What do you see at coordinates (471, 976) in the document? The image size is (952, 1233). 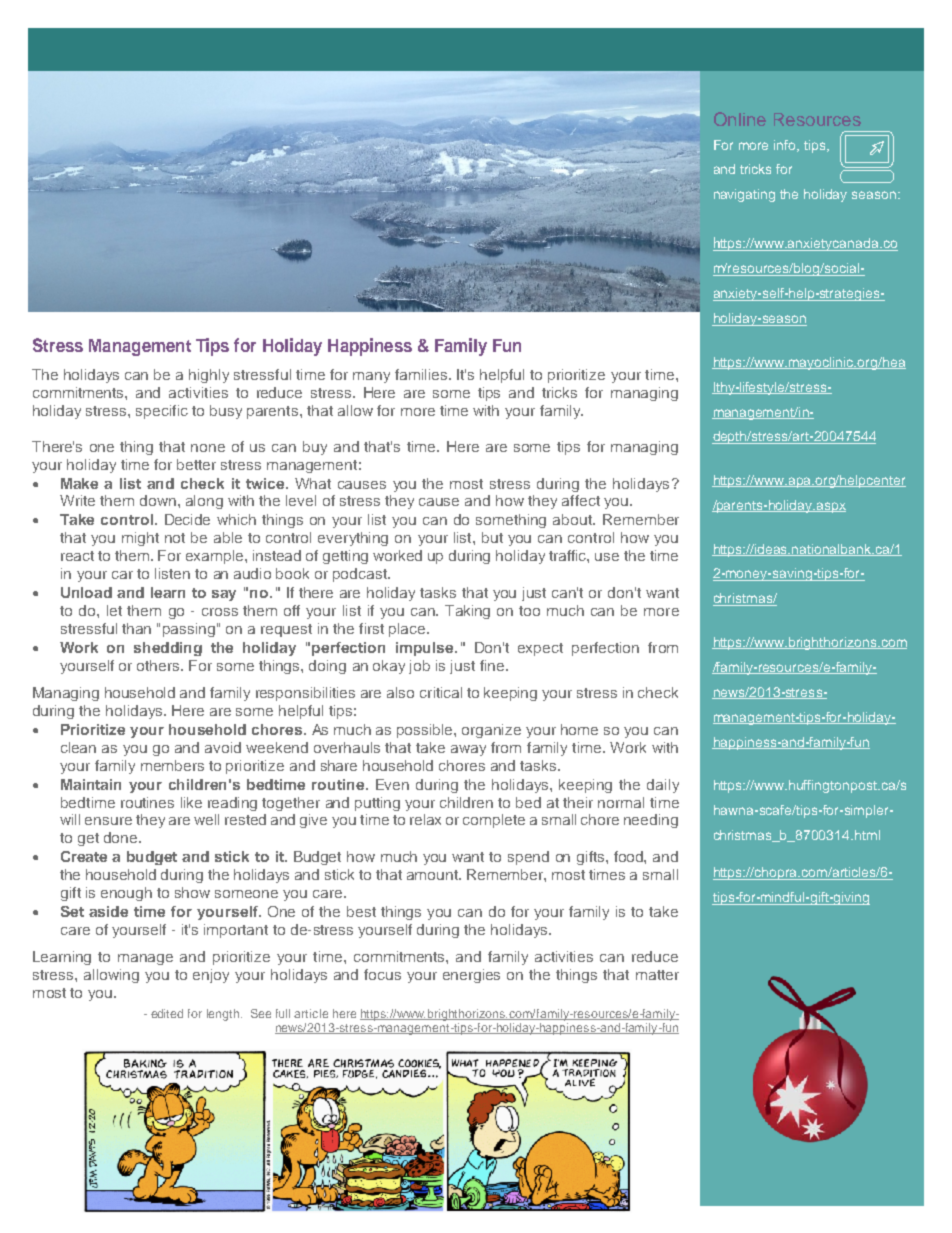 I see `energies` at bounding box center [471, 976].
